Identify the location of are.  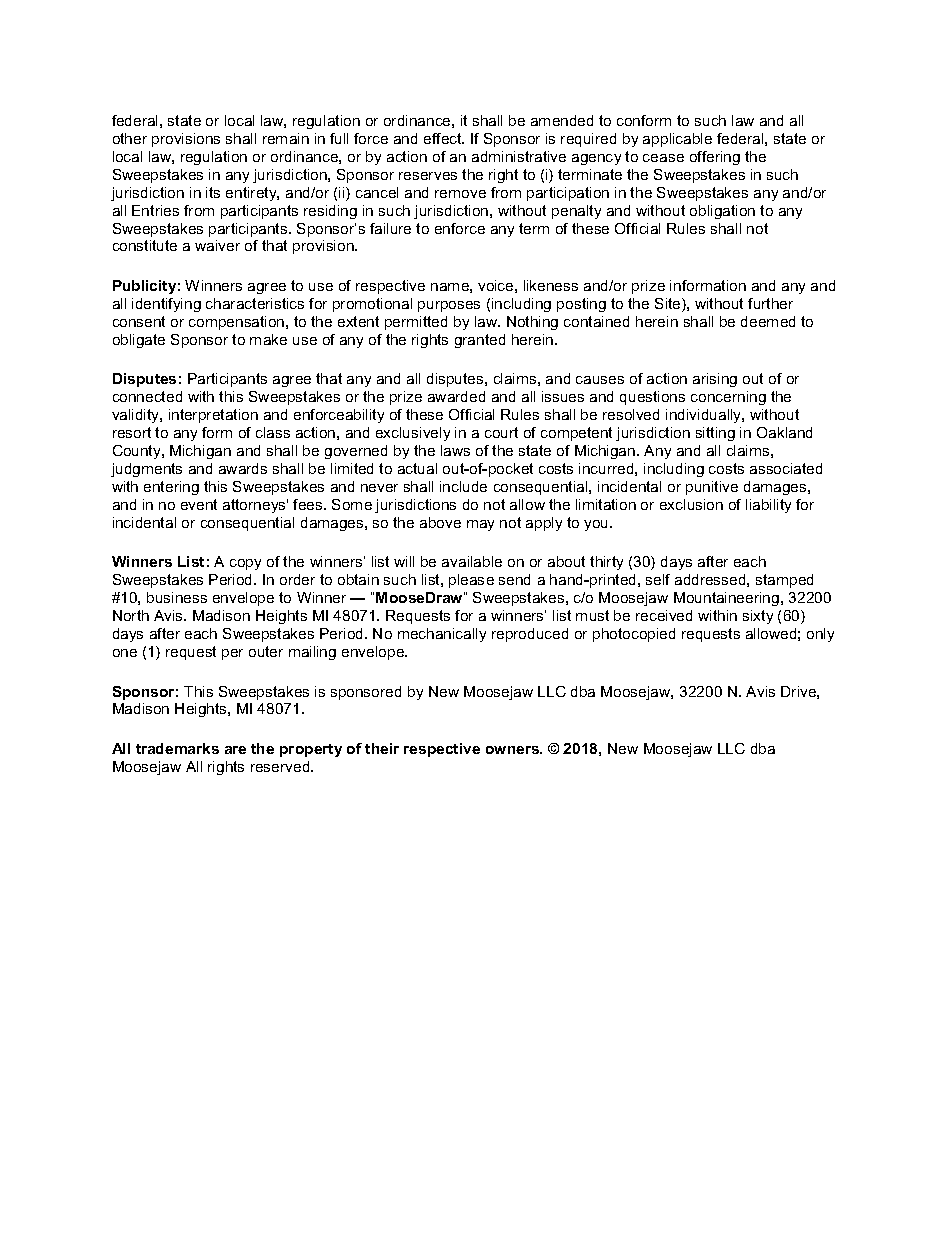
(235, 750).
